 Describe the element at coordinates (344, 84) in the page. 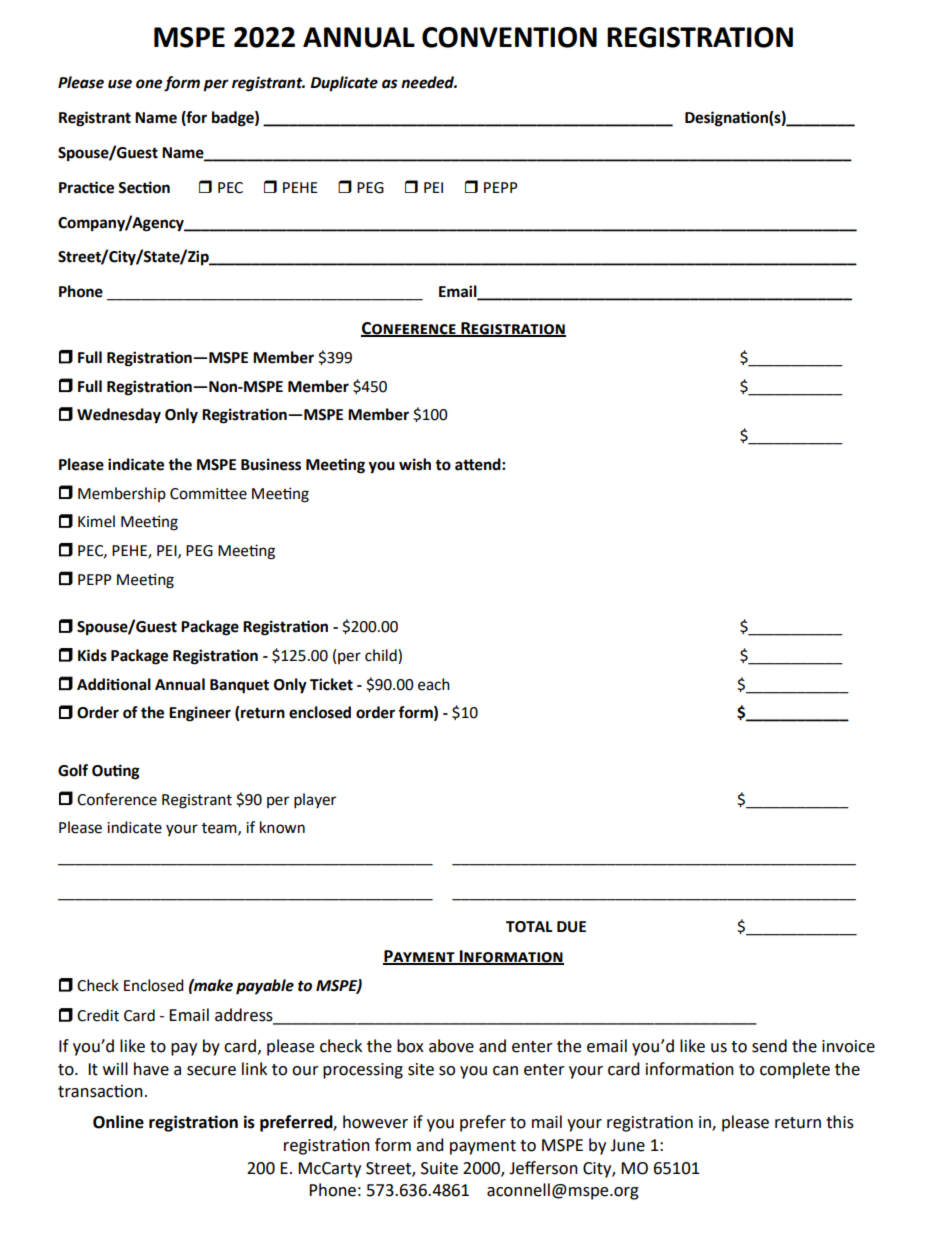

I see `Duplicate` at that location.
